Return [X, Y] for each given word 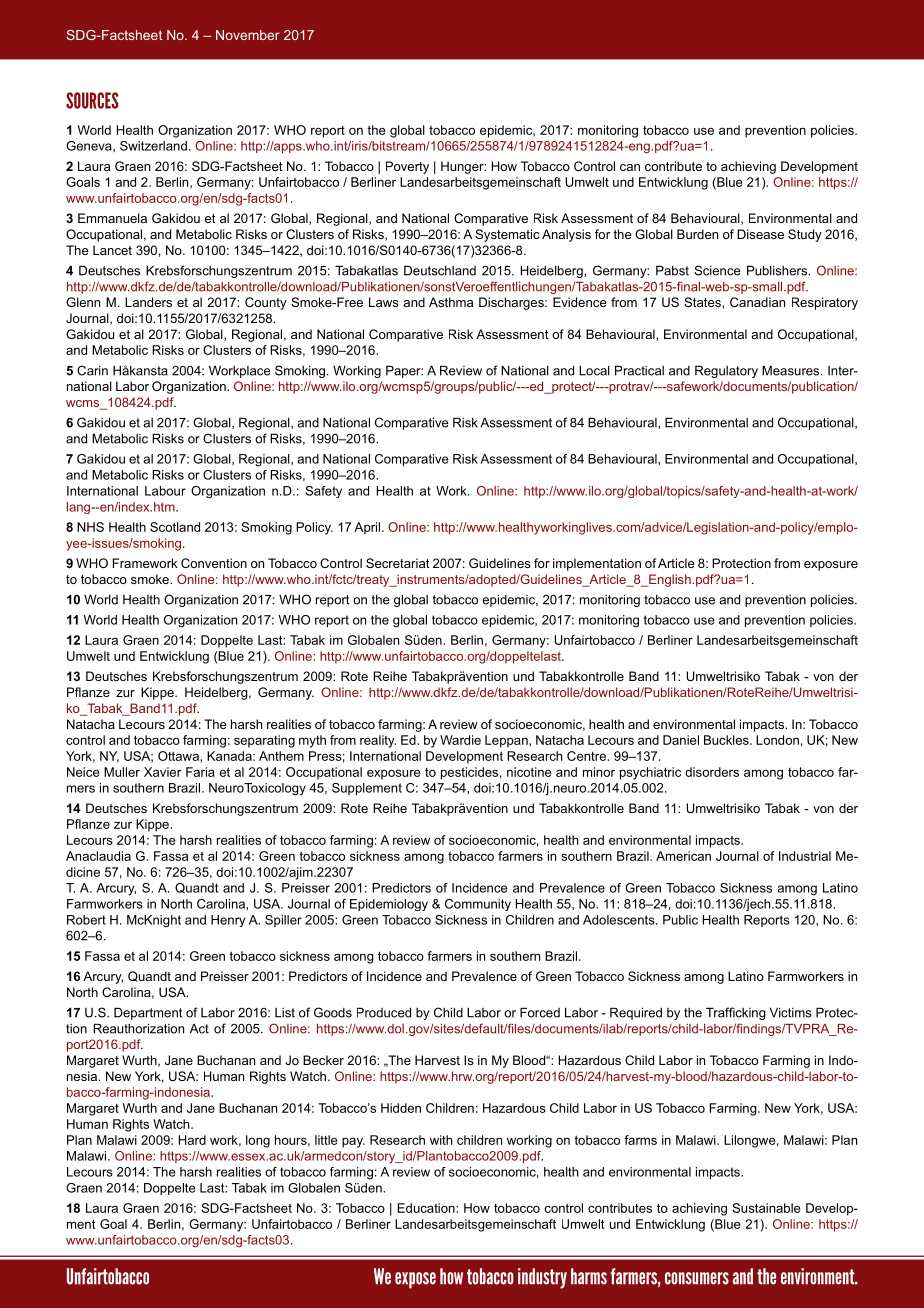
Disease [760, 234]
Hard [192, 1140]
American [683, 856]
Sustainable [766, 1208]
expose [415, 1280]
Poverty [407, 167]
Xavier [162, 772]
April [368, 528]
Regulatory [726, 371]
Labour [165, 491]
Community [478, 905]
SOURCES [92, 100]
